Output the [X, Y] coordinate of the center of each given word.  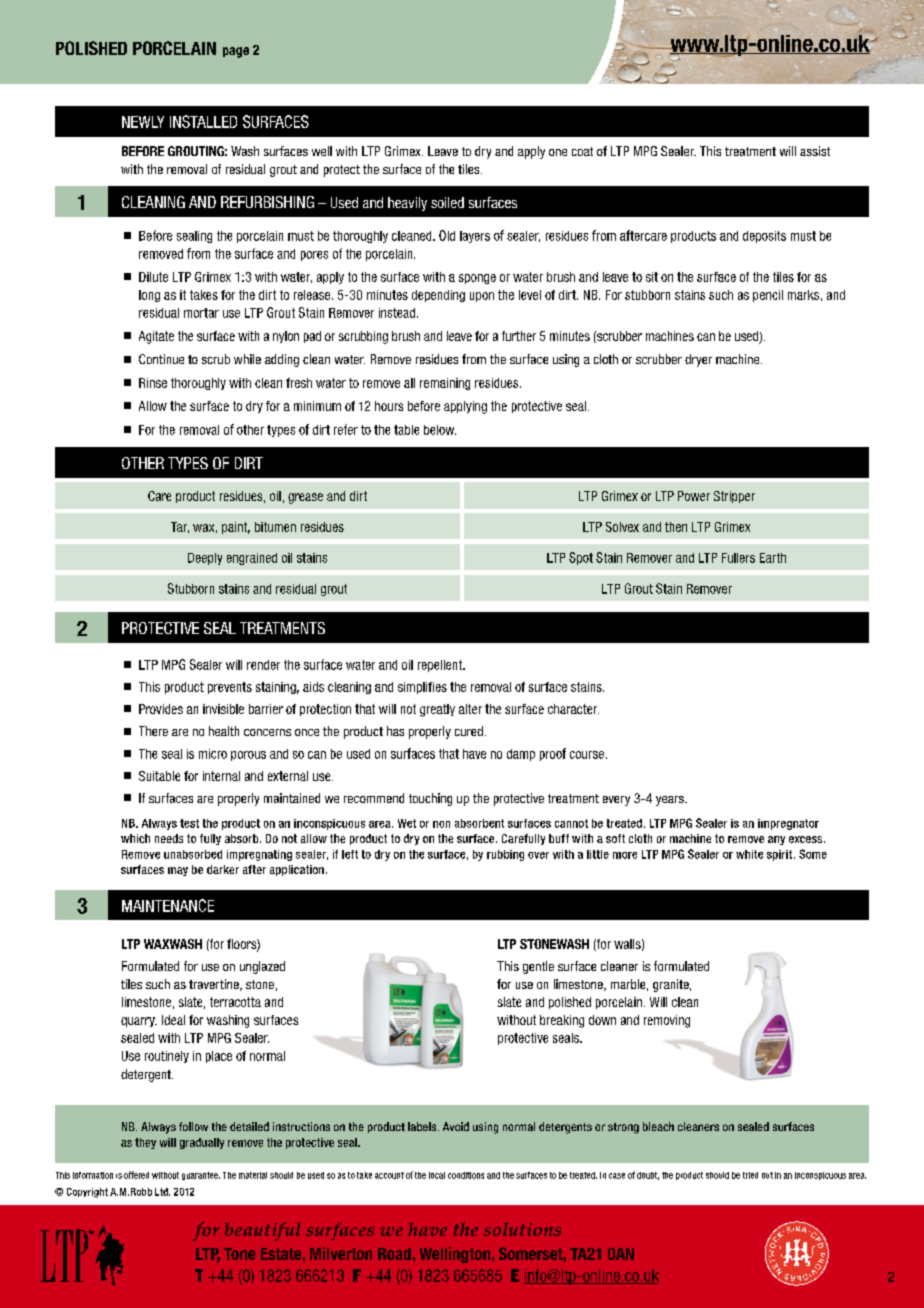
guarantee [201, 1176]
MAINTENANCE [168, 905]
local [437, 1175]
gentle [538, 967]
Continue [161, 359]
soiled [447, 202]
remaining [445, 384]
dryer [698, 360]
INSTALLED [203, 121]
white [749, 854]
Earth [773, 558]
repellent [441, 666]
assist [815, 151]
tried [750, 1175]
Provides [161, 709]
